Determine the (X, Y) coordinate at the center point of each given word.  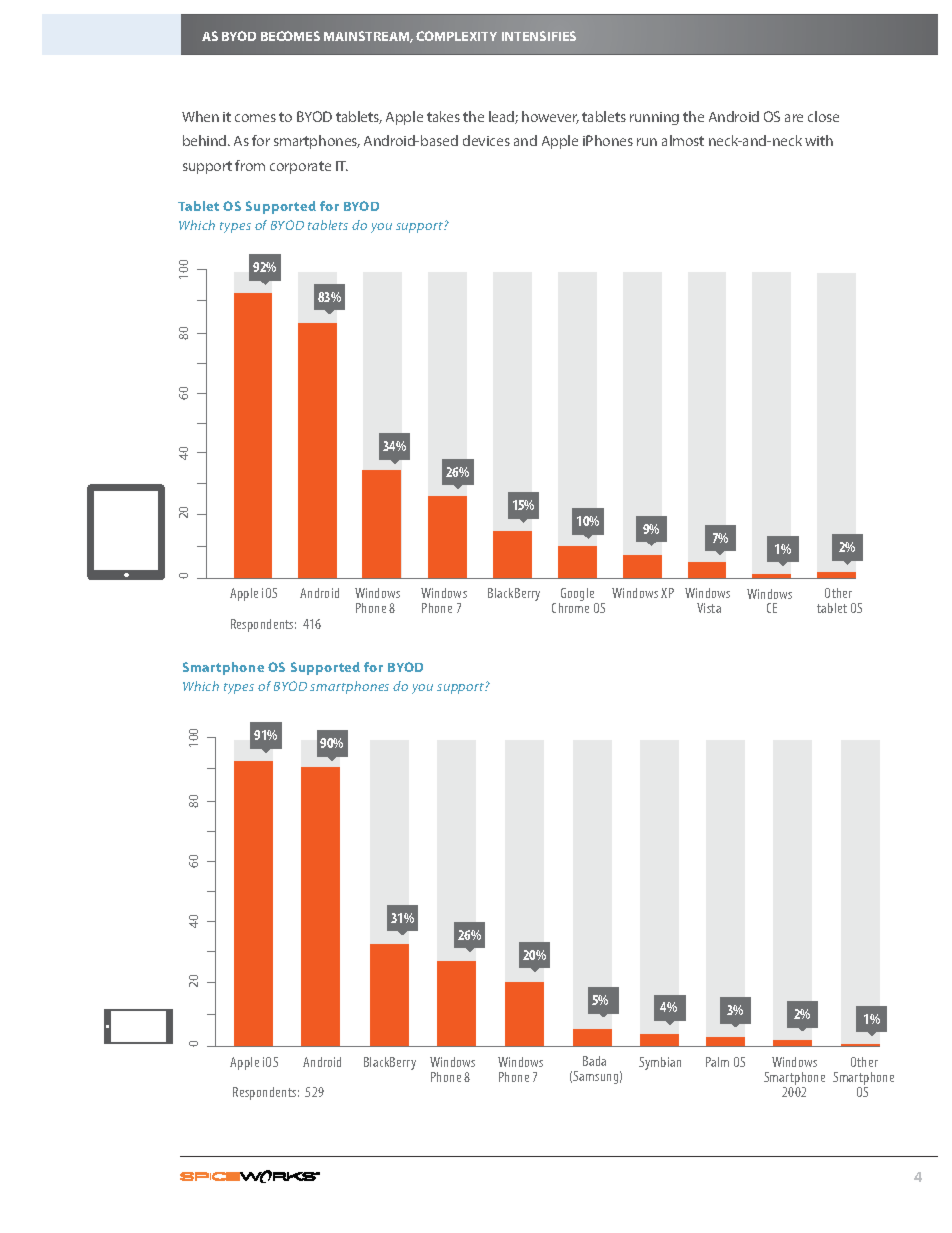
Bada (594, 1061)
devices (486, 140)
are (794, 118)
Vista (709, 608)
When (200, 116)
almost (683, 140)
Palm (717, 1062)
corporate (300, 167)
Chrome (570, 608)
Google (578, 596)
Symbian (660, 1063)
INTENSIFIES (539, 36)
